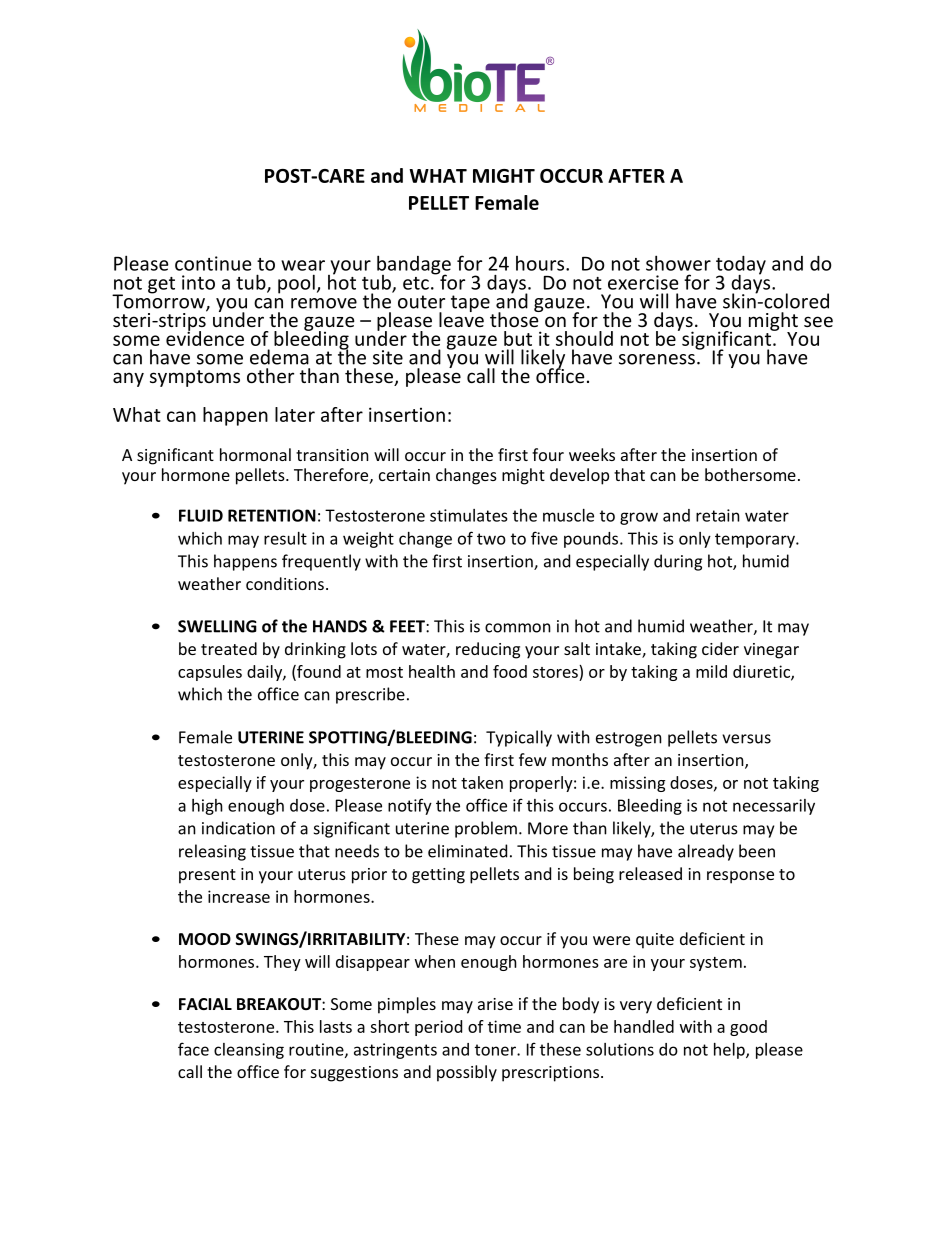 The height and width of the page is (1233, 952). I want to click on versus, so click(746, 739).
